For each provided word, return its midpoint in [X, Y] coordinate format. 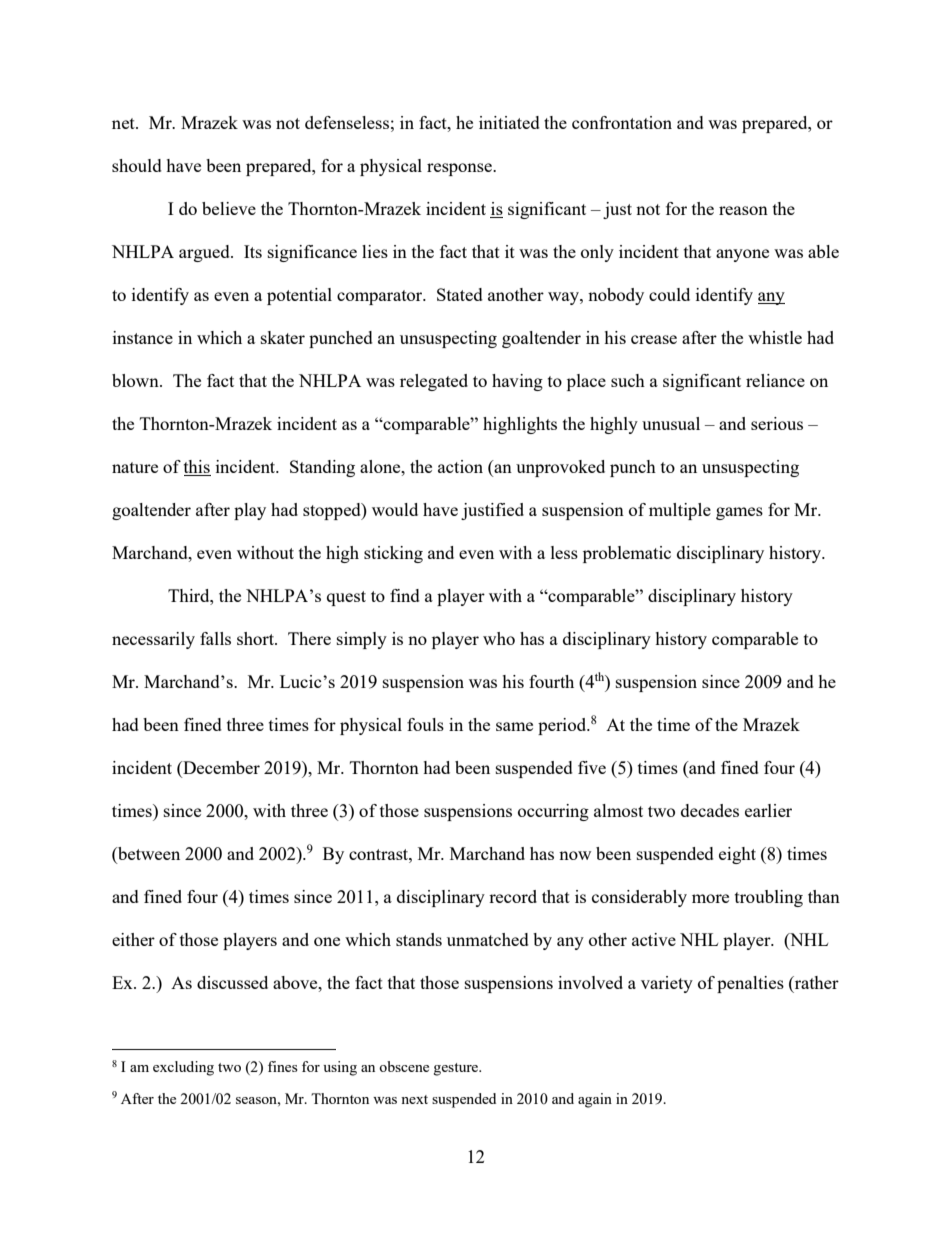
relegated [434, 382]
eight [737, 855]
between [148, 853]
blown [136, 380]
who [499, 638]
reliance [775, 380]
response [460, 169]
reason [743, 210]
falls [215, 638]
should [137, 165]
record [513, 896]
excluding [183, 1068]
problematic [627, 554]
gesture [457, 1069]
